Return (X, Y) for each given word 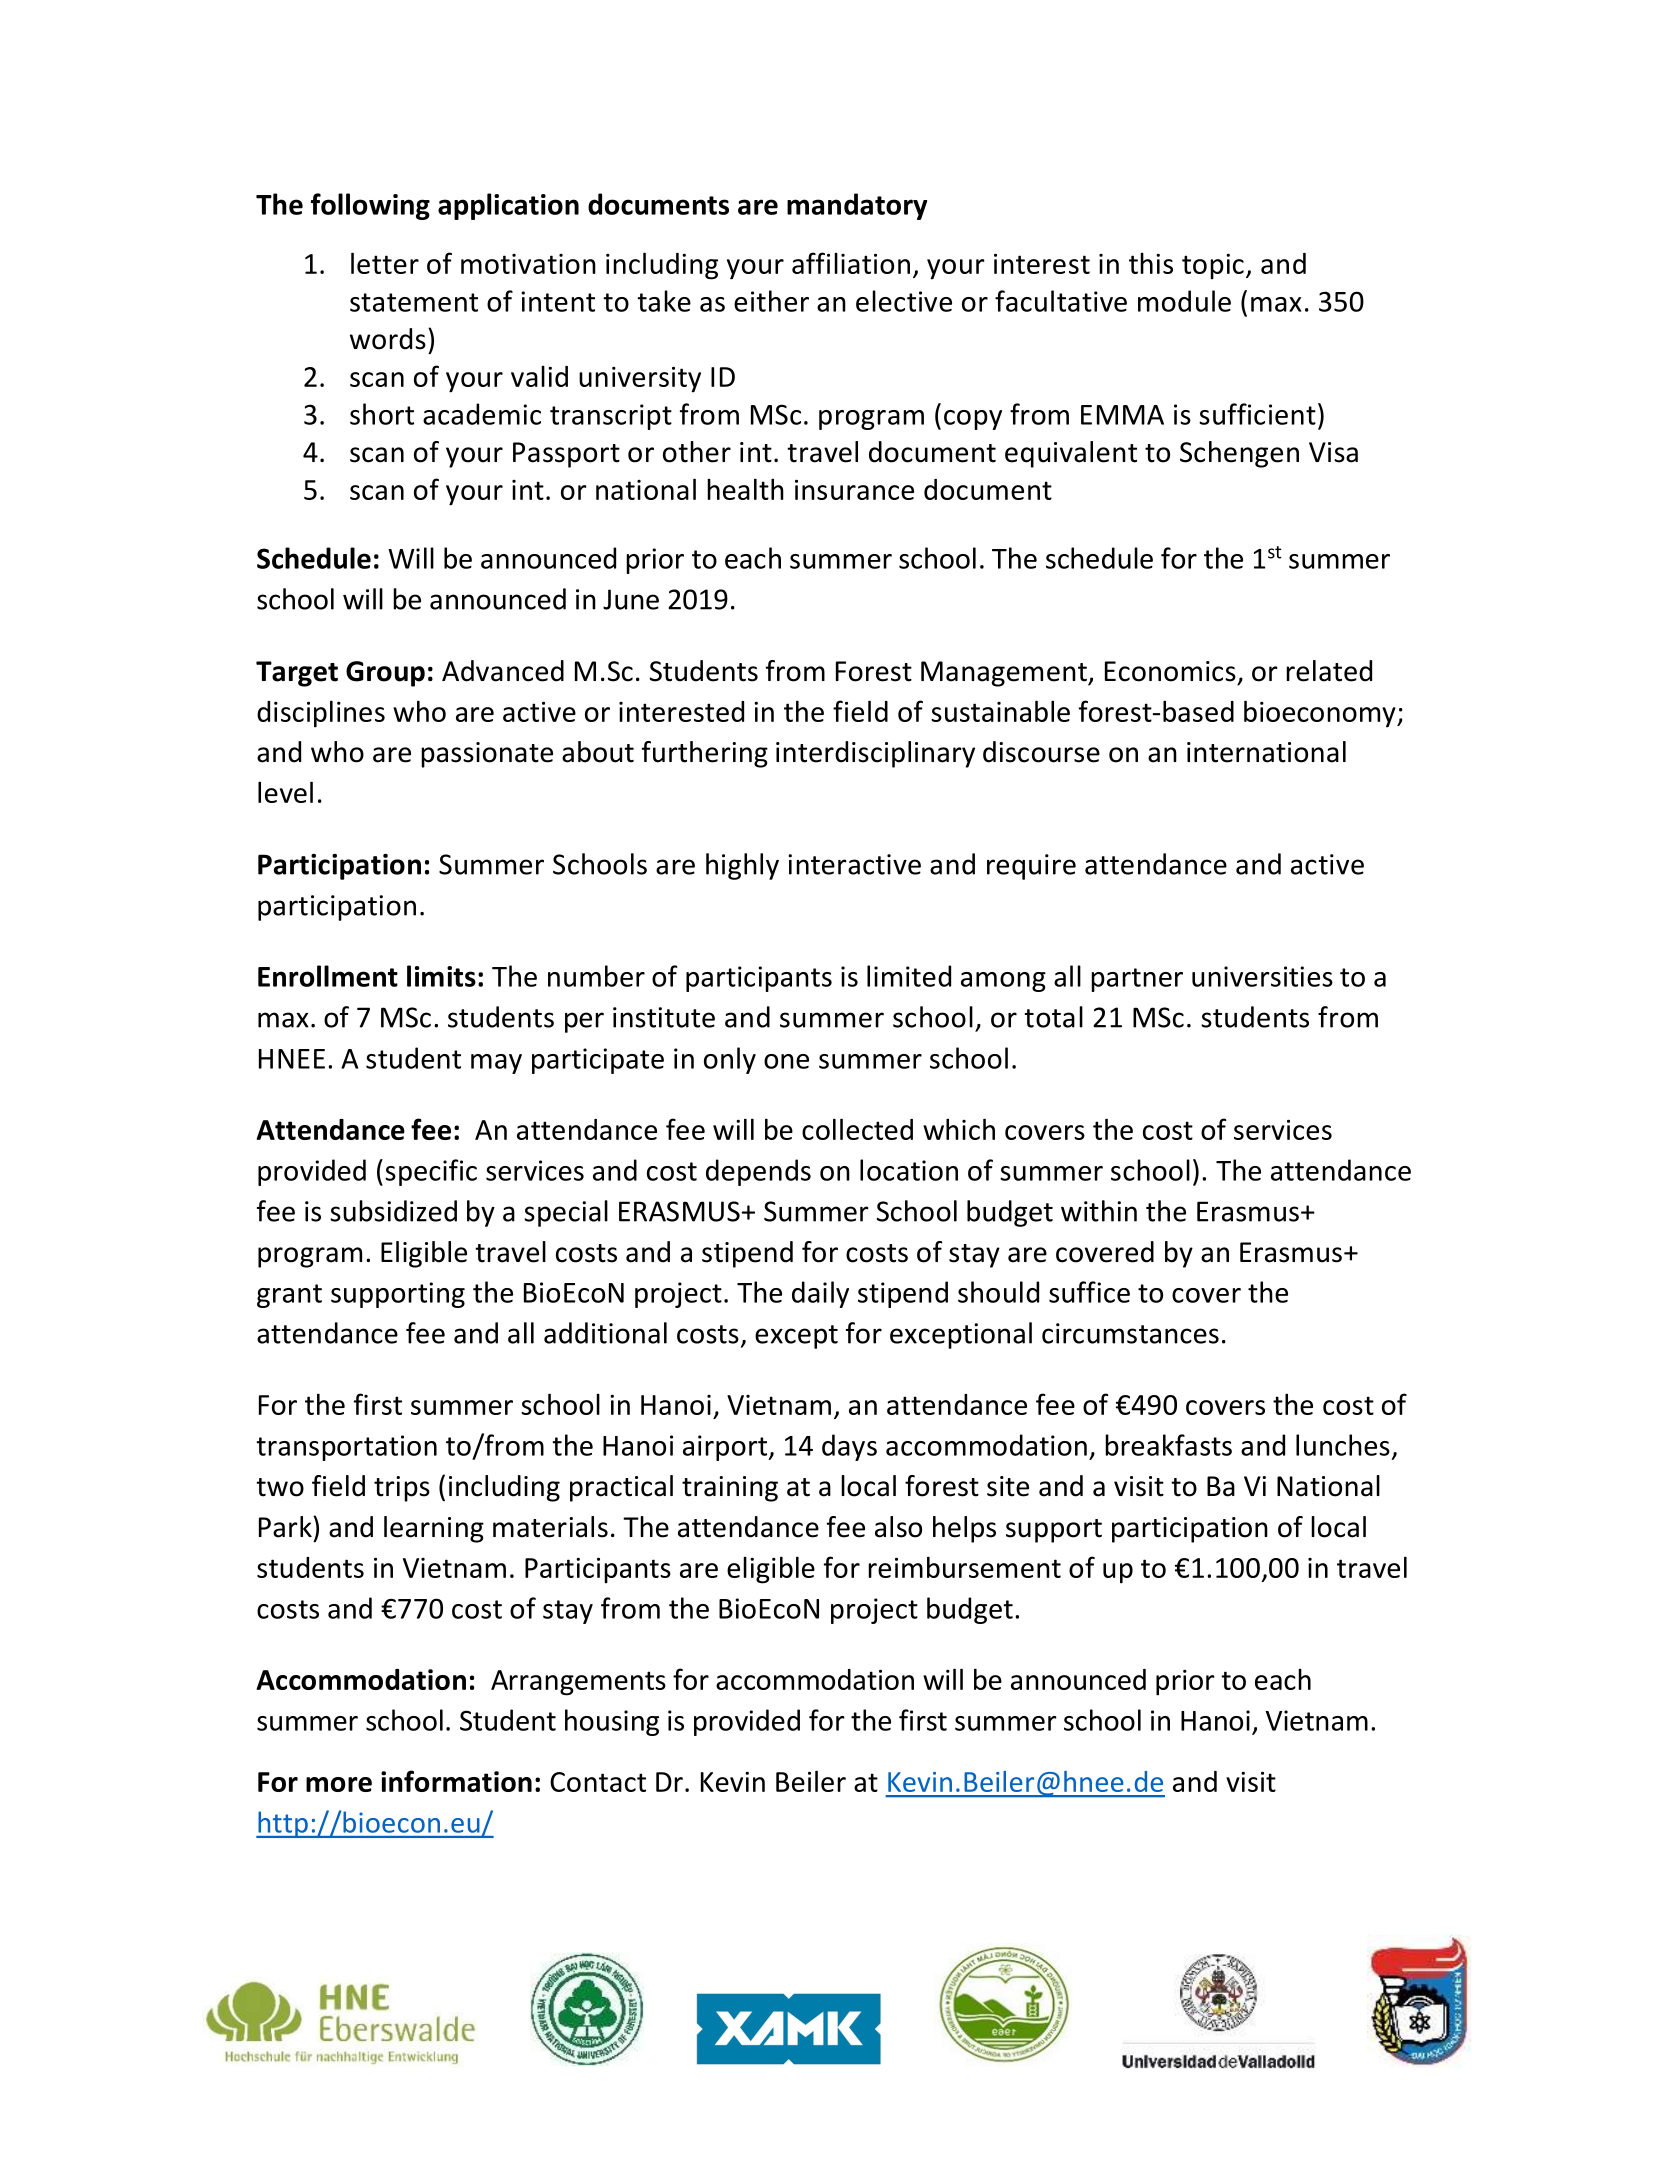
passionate (487, 755)
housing (612, 1722)
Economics (1170, 671)
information (456, 1781)
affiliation (851, 263)
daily (820, 1294)
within (1099, 1211)
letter (385, 263)
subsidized (393, 1211)
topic (1213, 267)
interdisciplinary (875, 754)
